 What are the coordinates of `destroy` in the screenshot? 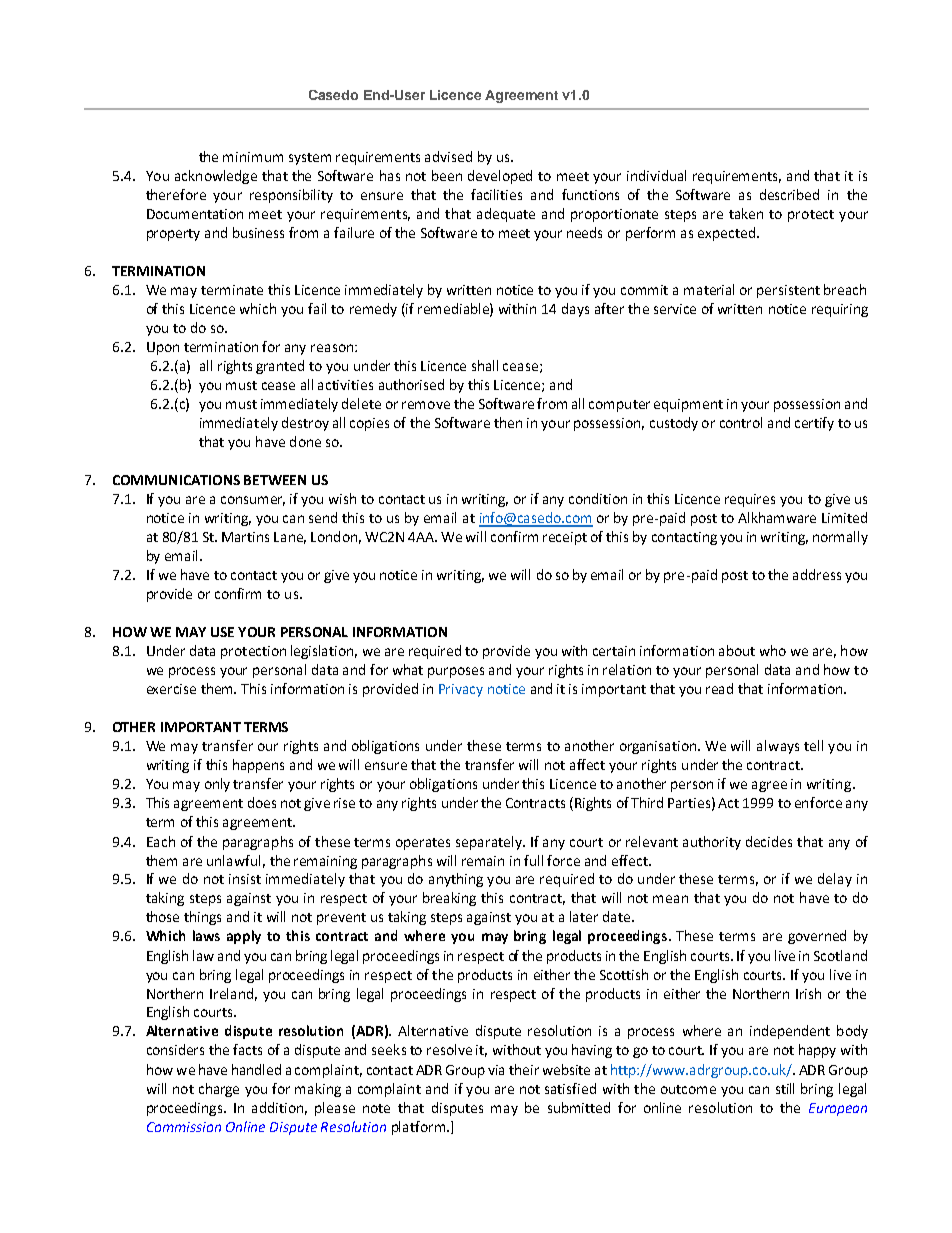 It's located at (305, 424).
